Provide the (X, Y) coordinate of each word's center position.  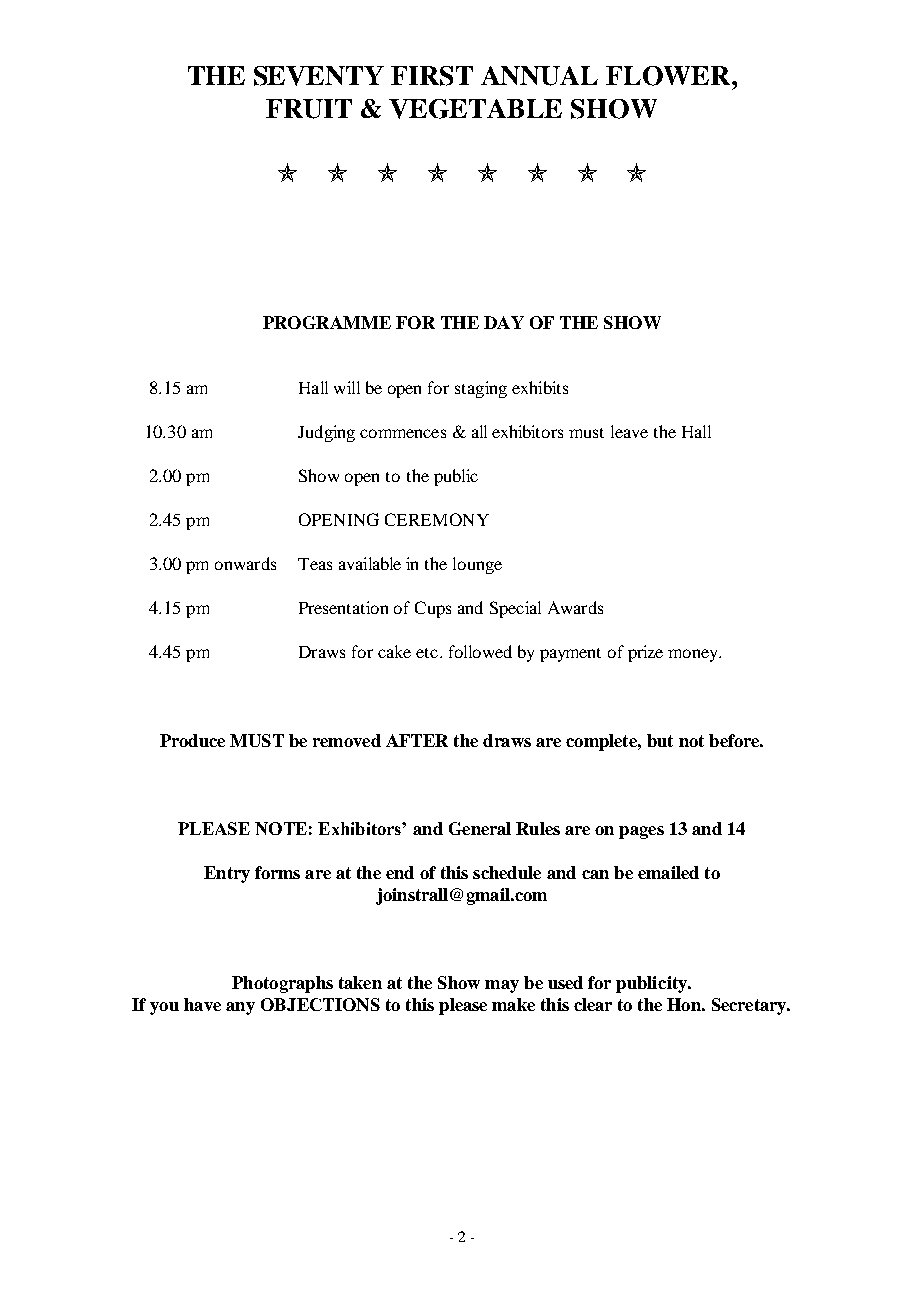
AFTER (417, 740)
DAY (504, 322)
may (502, 986)
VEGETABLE (475, 109)
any (240, 1008)
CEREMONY (437, 519)
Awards (575, 607)
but (660, 740)
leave (629, 431)
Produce (192, 740)
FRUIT (309, 109)
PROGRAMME (327, 322)
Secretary (750, 1006)
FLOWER (669, 76)
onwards (245, 563)
